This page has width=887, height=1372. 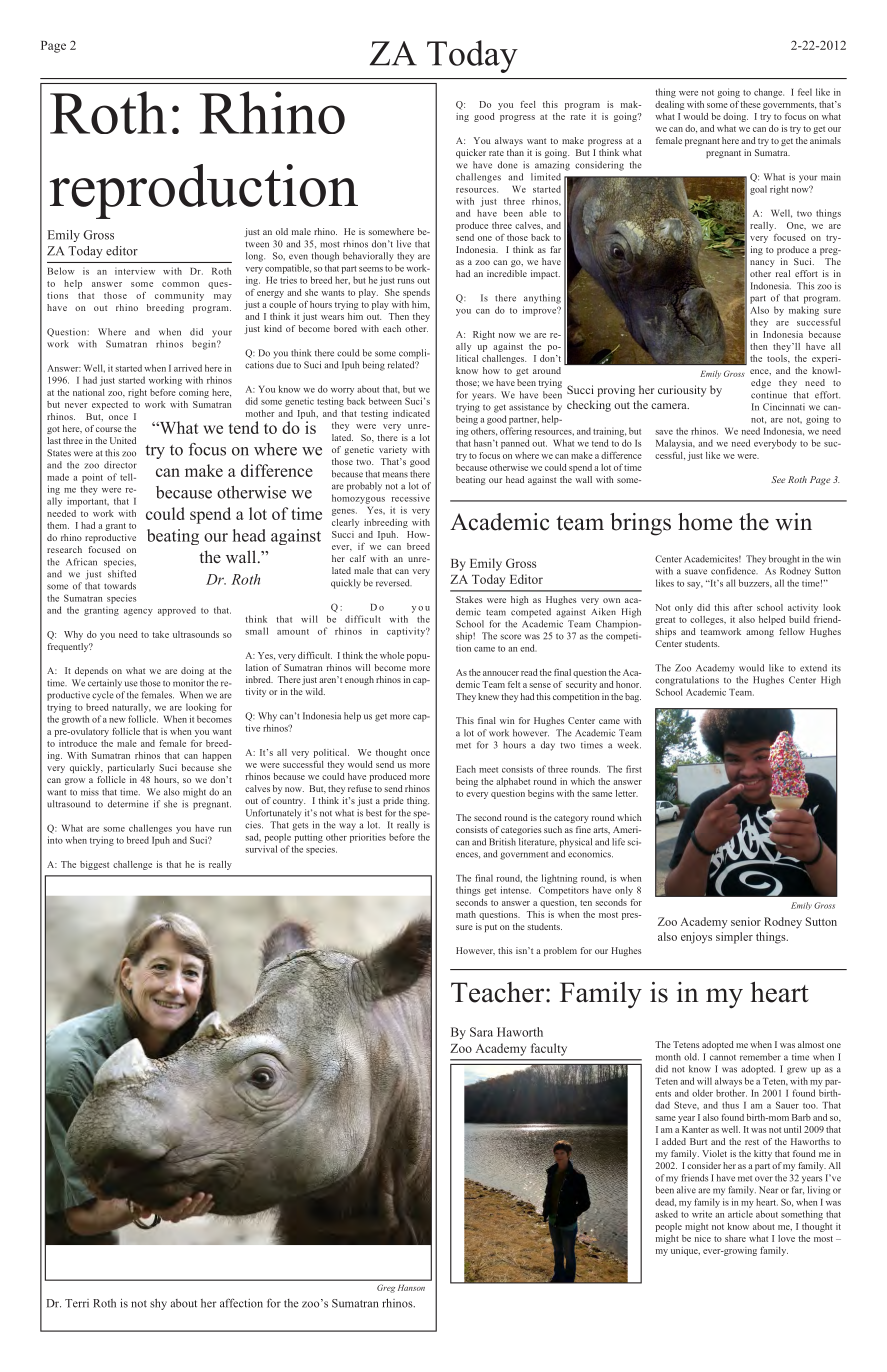 I want to click on shy, so click(x=158, y=1304).
